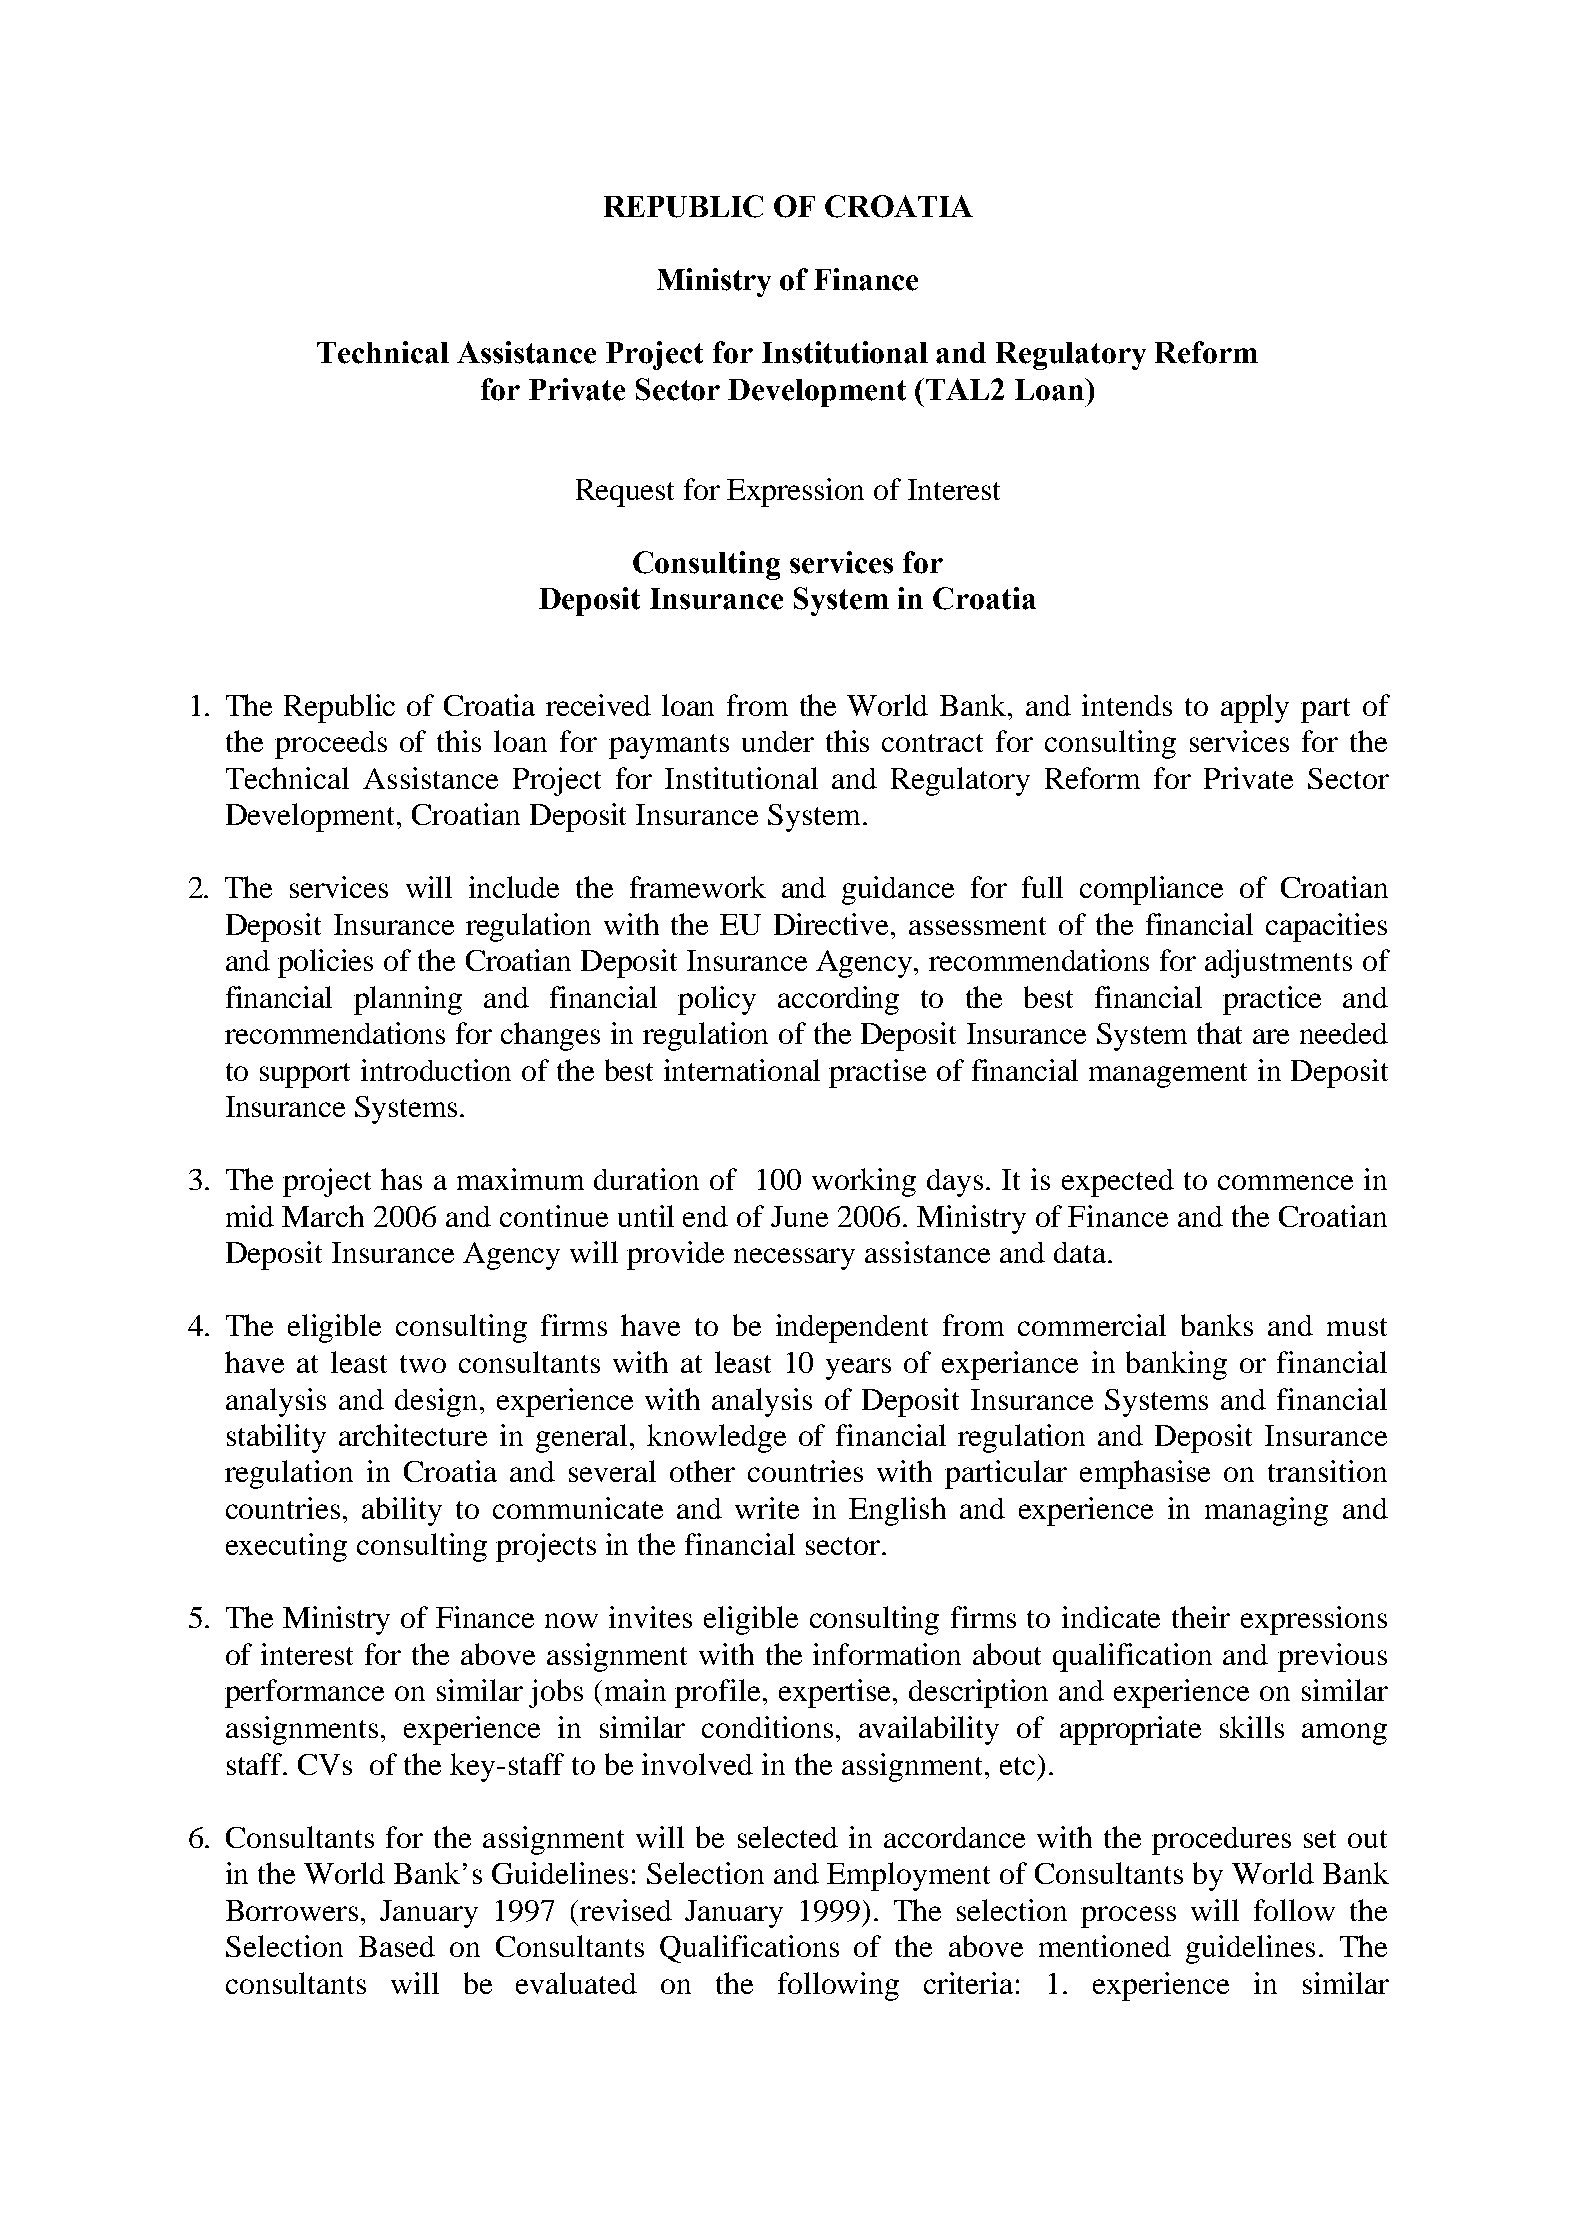 The width and height of the screenshot is (1575, 2228). What do you see at coordinates (778, 741) in the screenshot?
I see `under` at bounding box center [778, 741].
